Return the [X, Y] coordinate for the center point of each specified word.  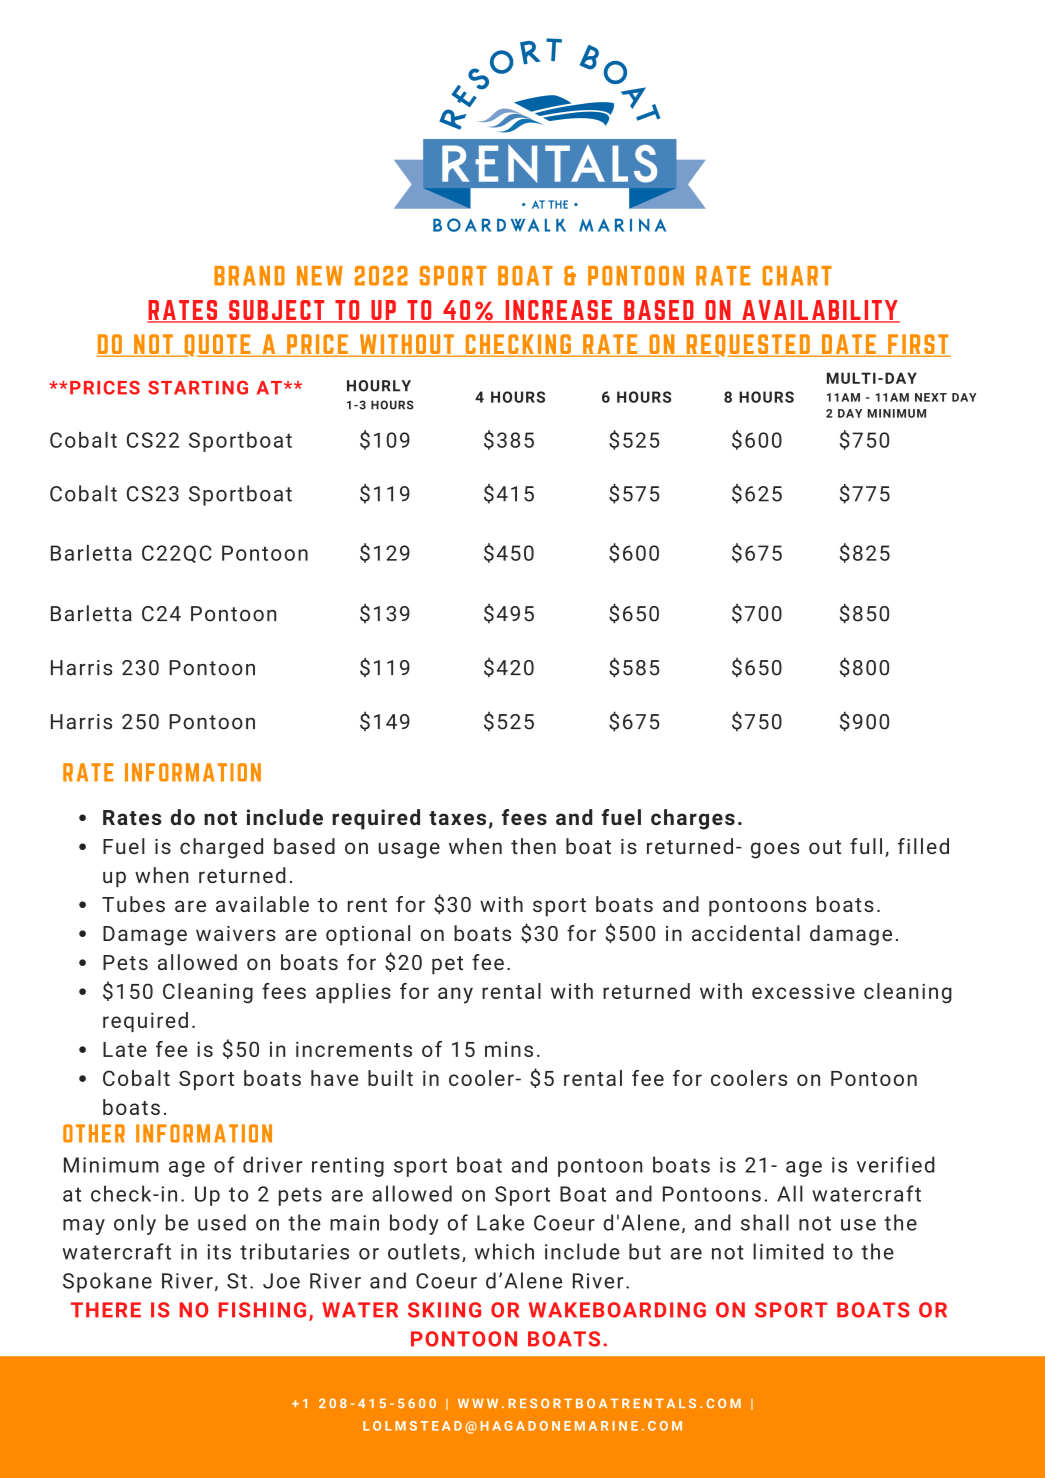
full [866, 846]
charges [693, 819]
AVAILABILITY [820, 311]
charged [221, 848]
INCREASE [558, 311]
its [219, 1252]
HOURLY [379, 386]
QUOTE [217, 345]
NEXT [931, 397]
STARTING [198, 388]
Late [125, 1049]
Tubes [133, 904]
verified [896, 1164]
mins [509, 1049]
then [533, 846]
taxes [457, 818]
